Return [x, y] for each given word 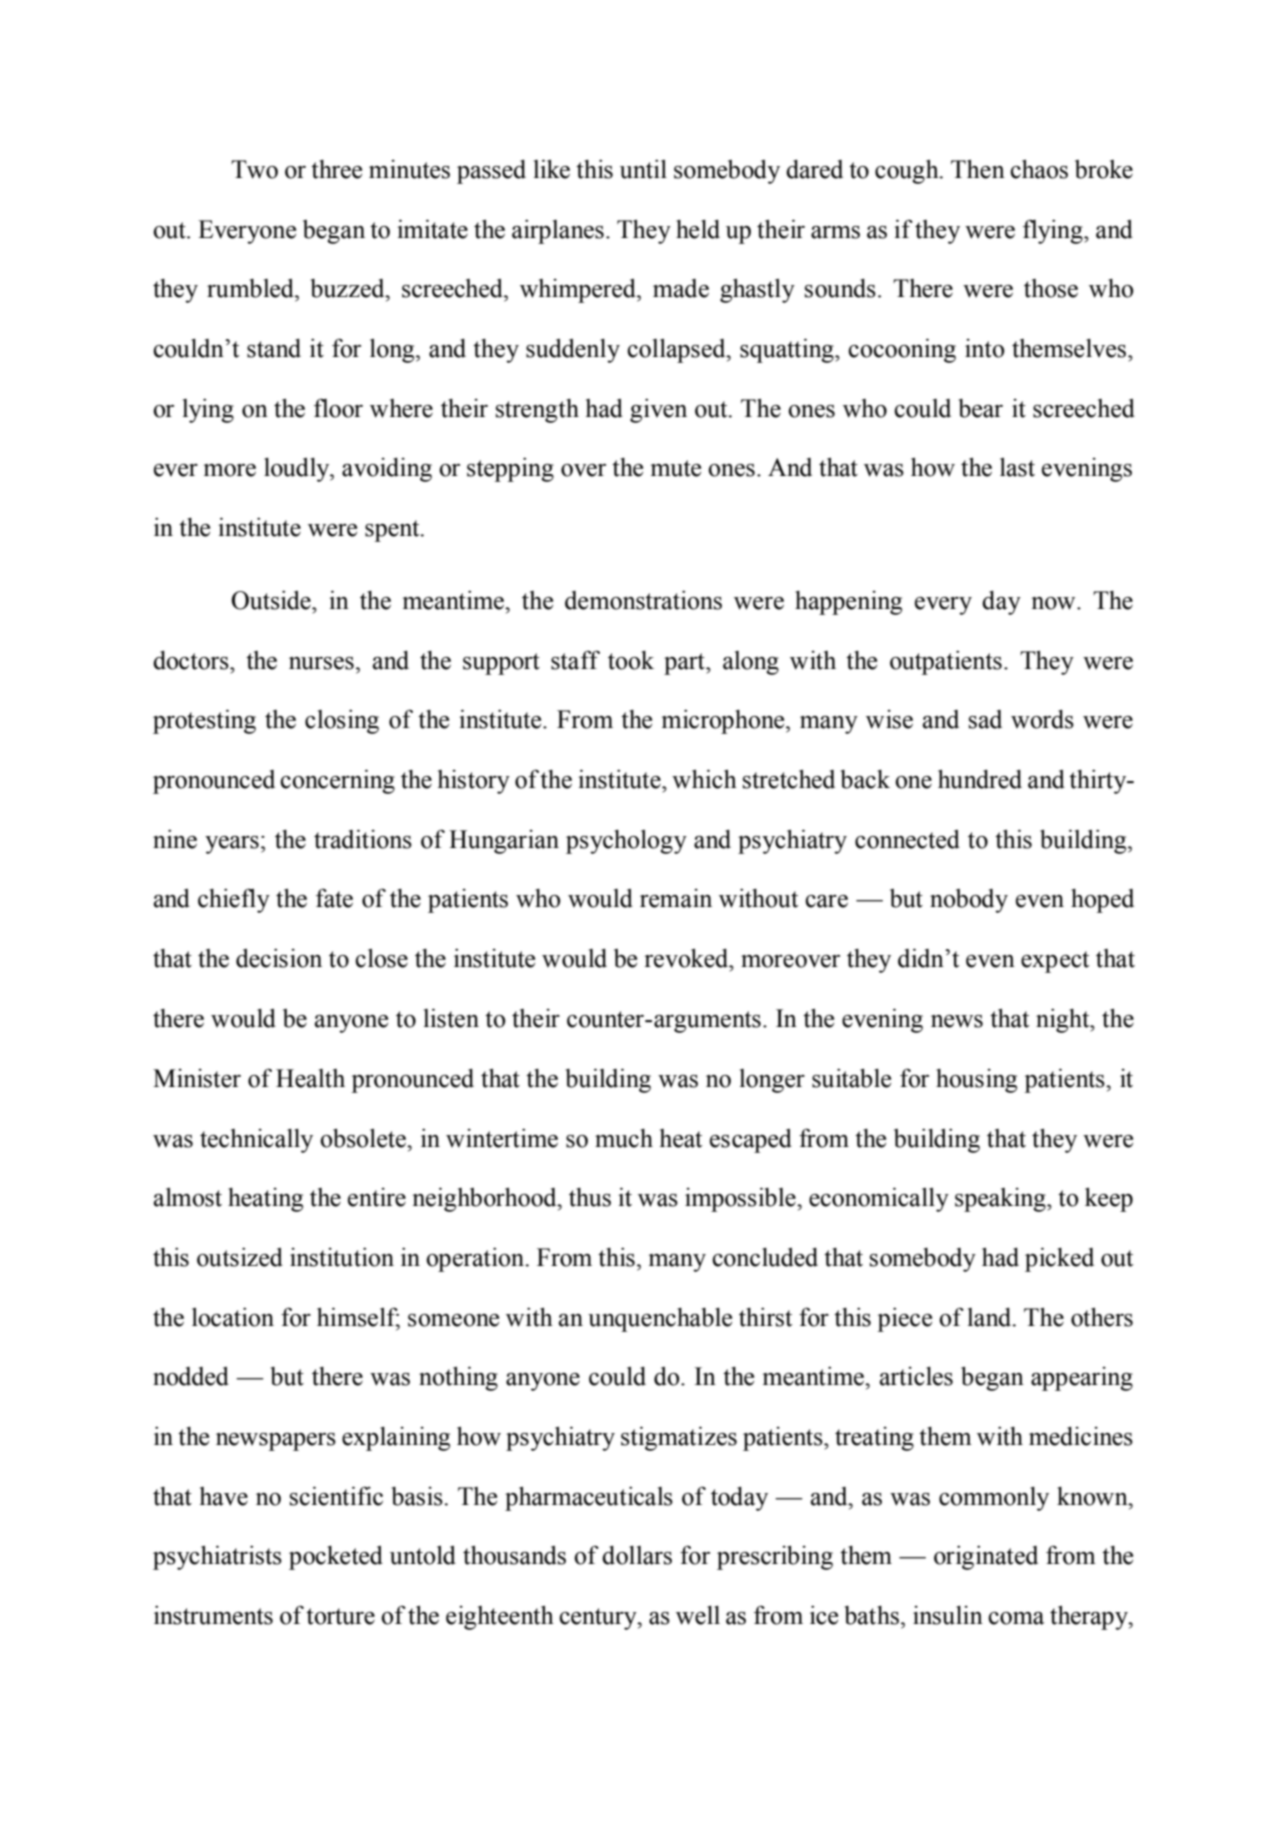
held [698, 229]
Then [978, 169]
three [336, 169]
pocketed [336, 1558]
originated [986, 1558]
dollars [637, 1555]
